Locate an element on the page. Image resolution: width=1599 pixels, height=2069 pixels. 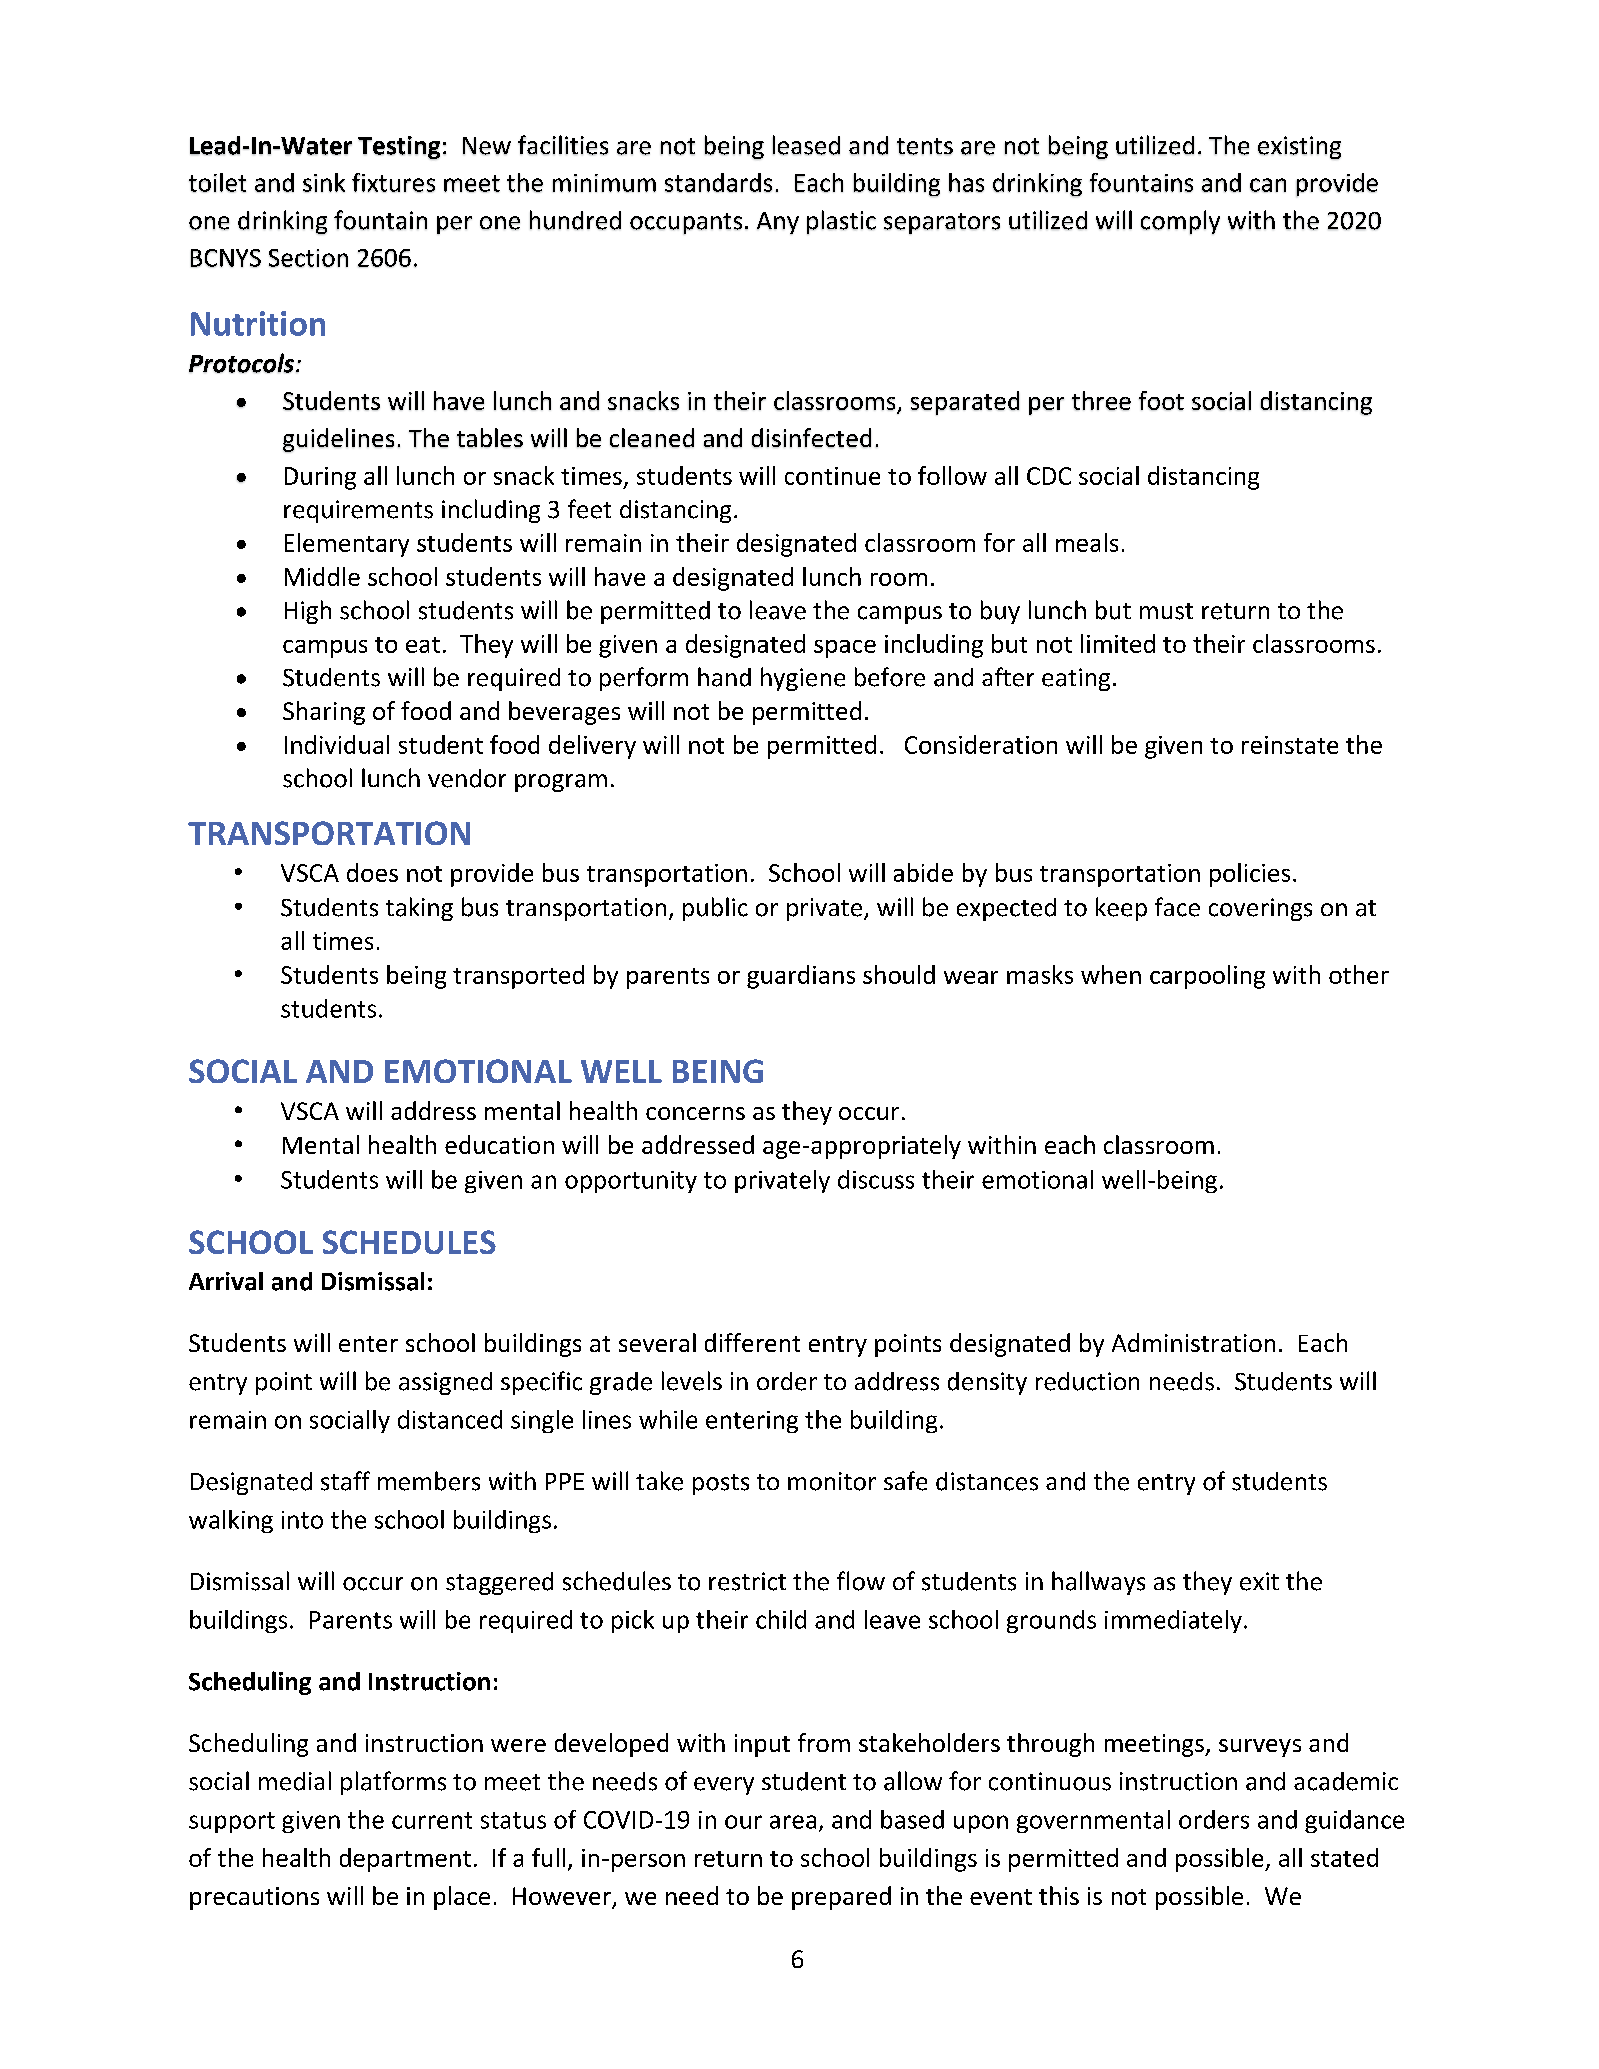
different is located at coordinates (752, 1342).
